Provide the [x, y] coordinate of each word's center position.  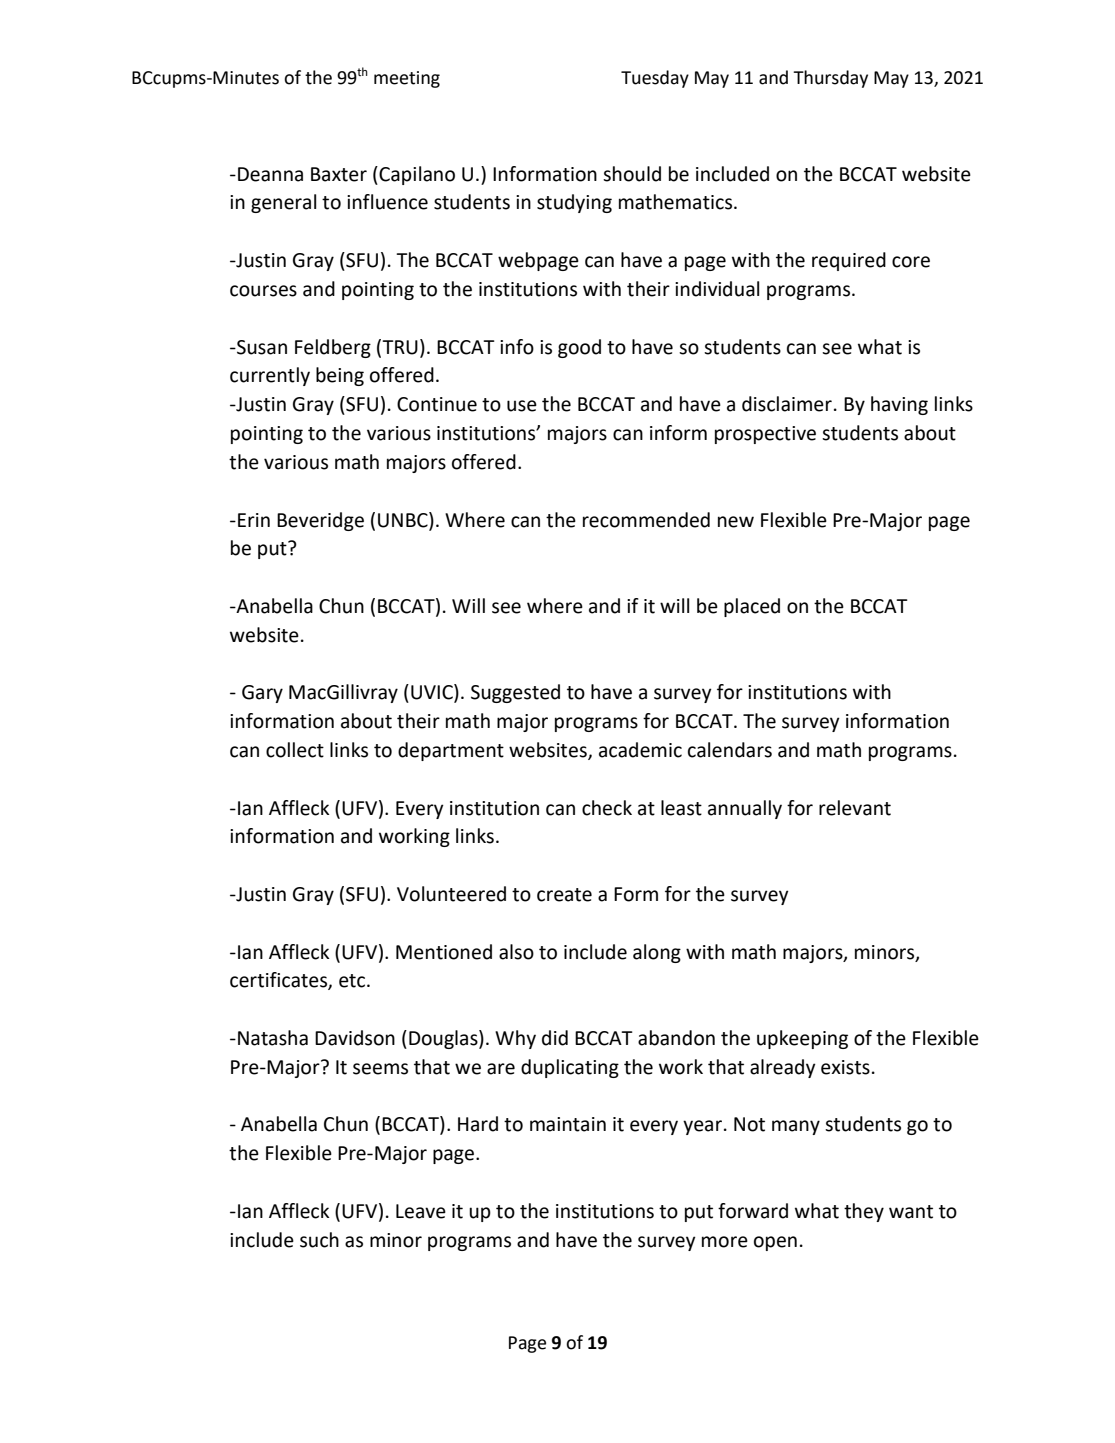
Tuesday [655, 79]
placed [752, 607]
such [319, 1240]
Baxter [339, 174]
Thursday [830, 79]
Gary [262, 694]
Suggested [515, 693]
